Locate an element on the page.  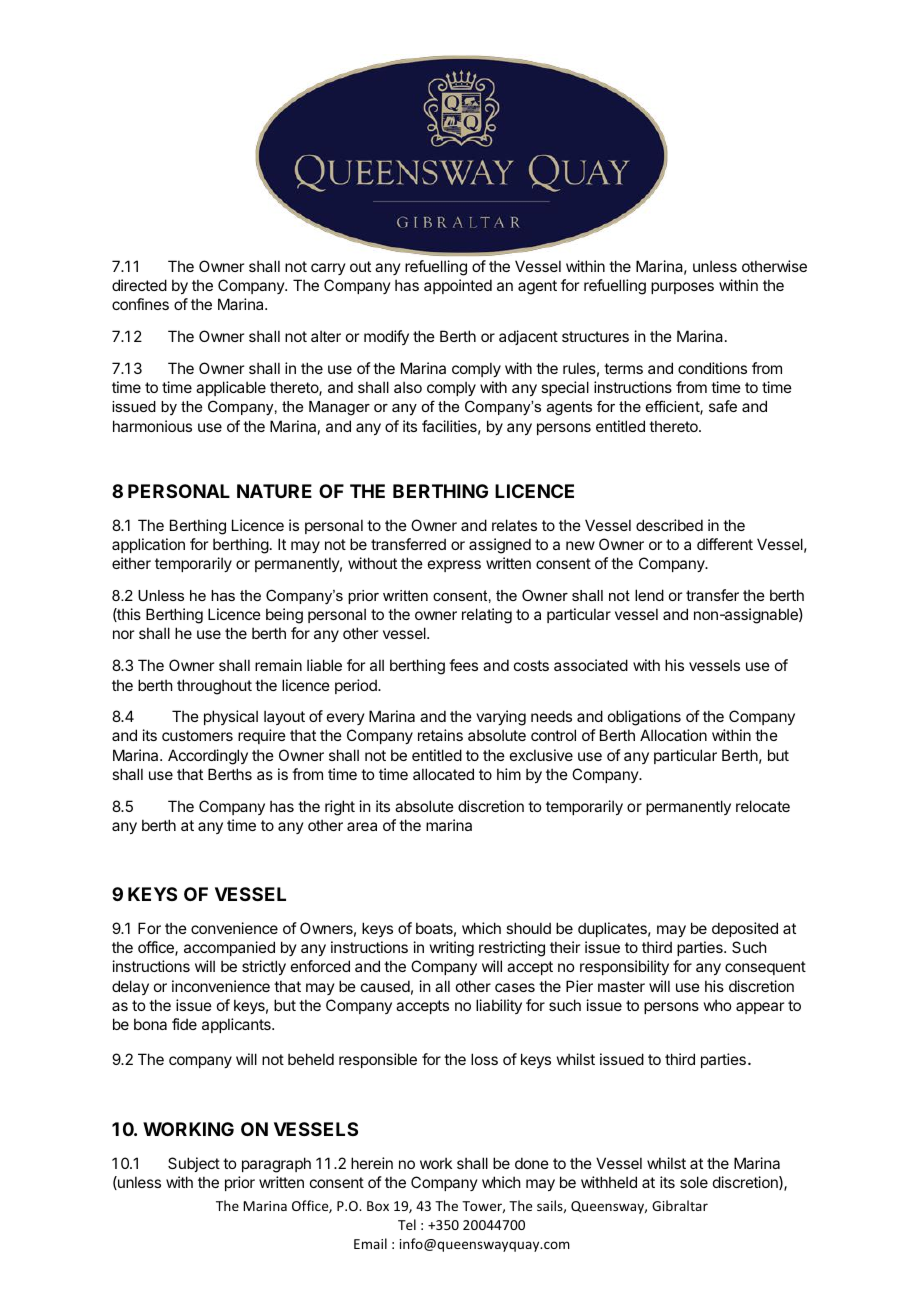
Allocation is located at coordinates (673, 735).
